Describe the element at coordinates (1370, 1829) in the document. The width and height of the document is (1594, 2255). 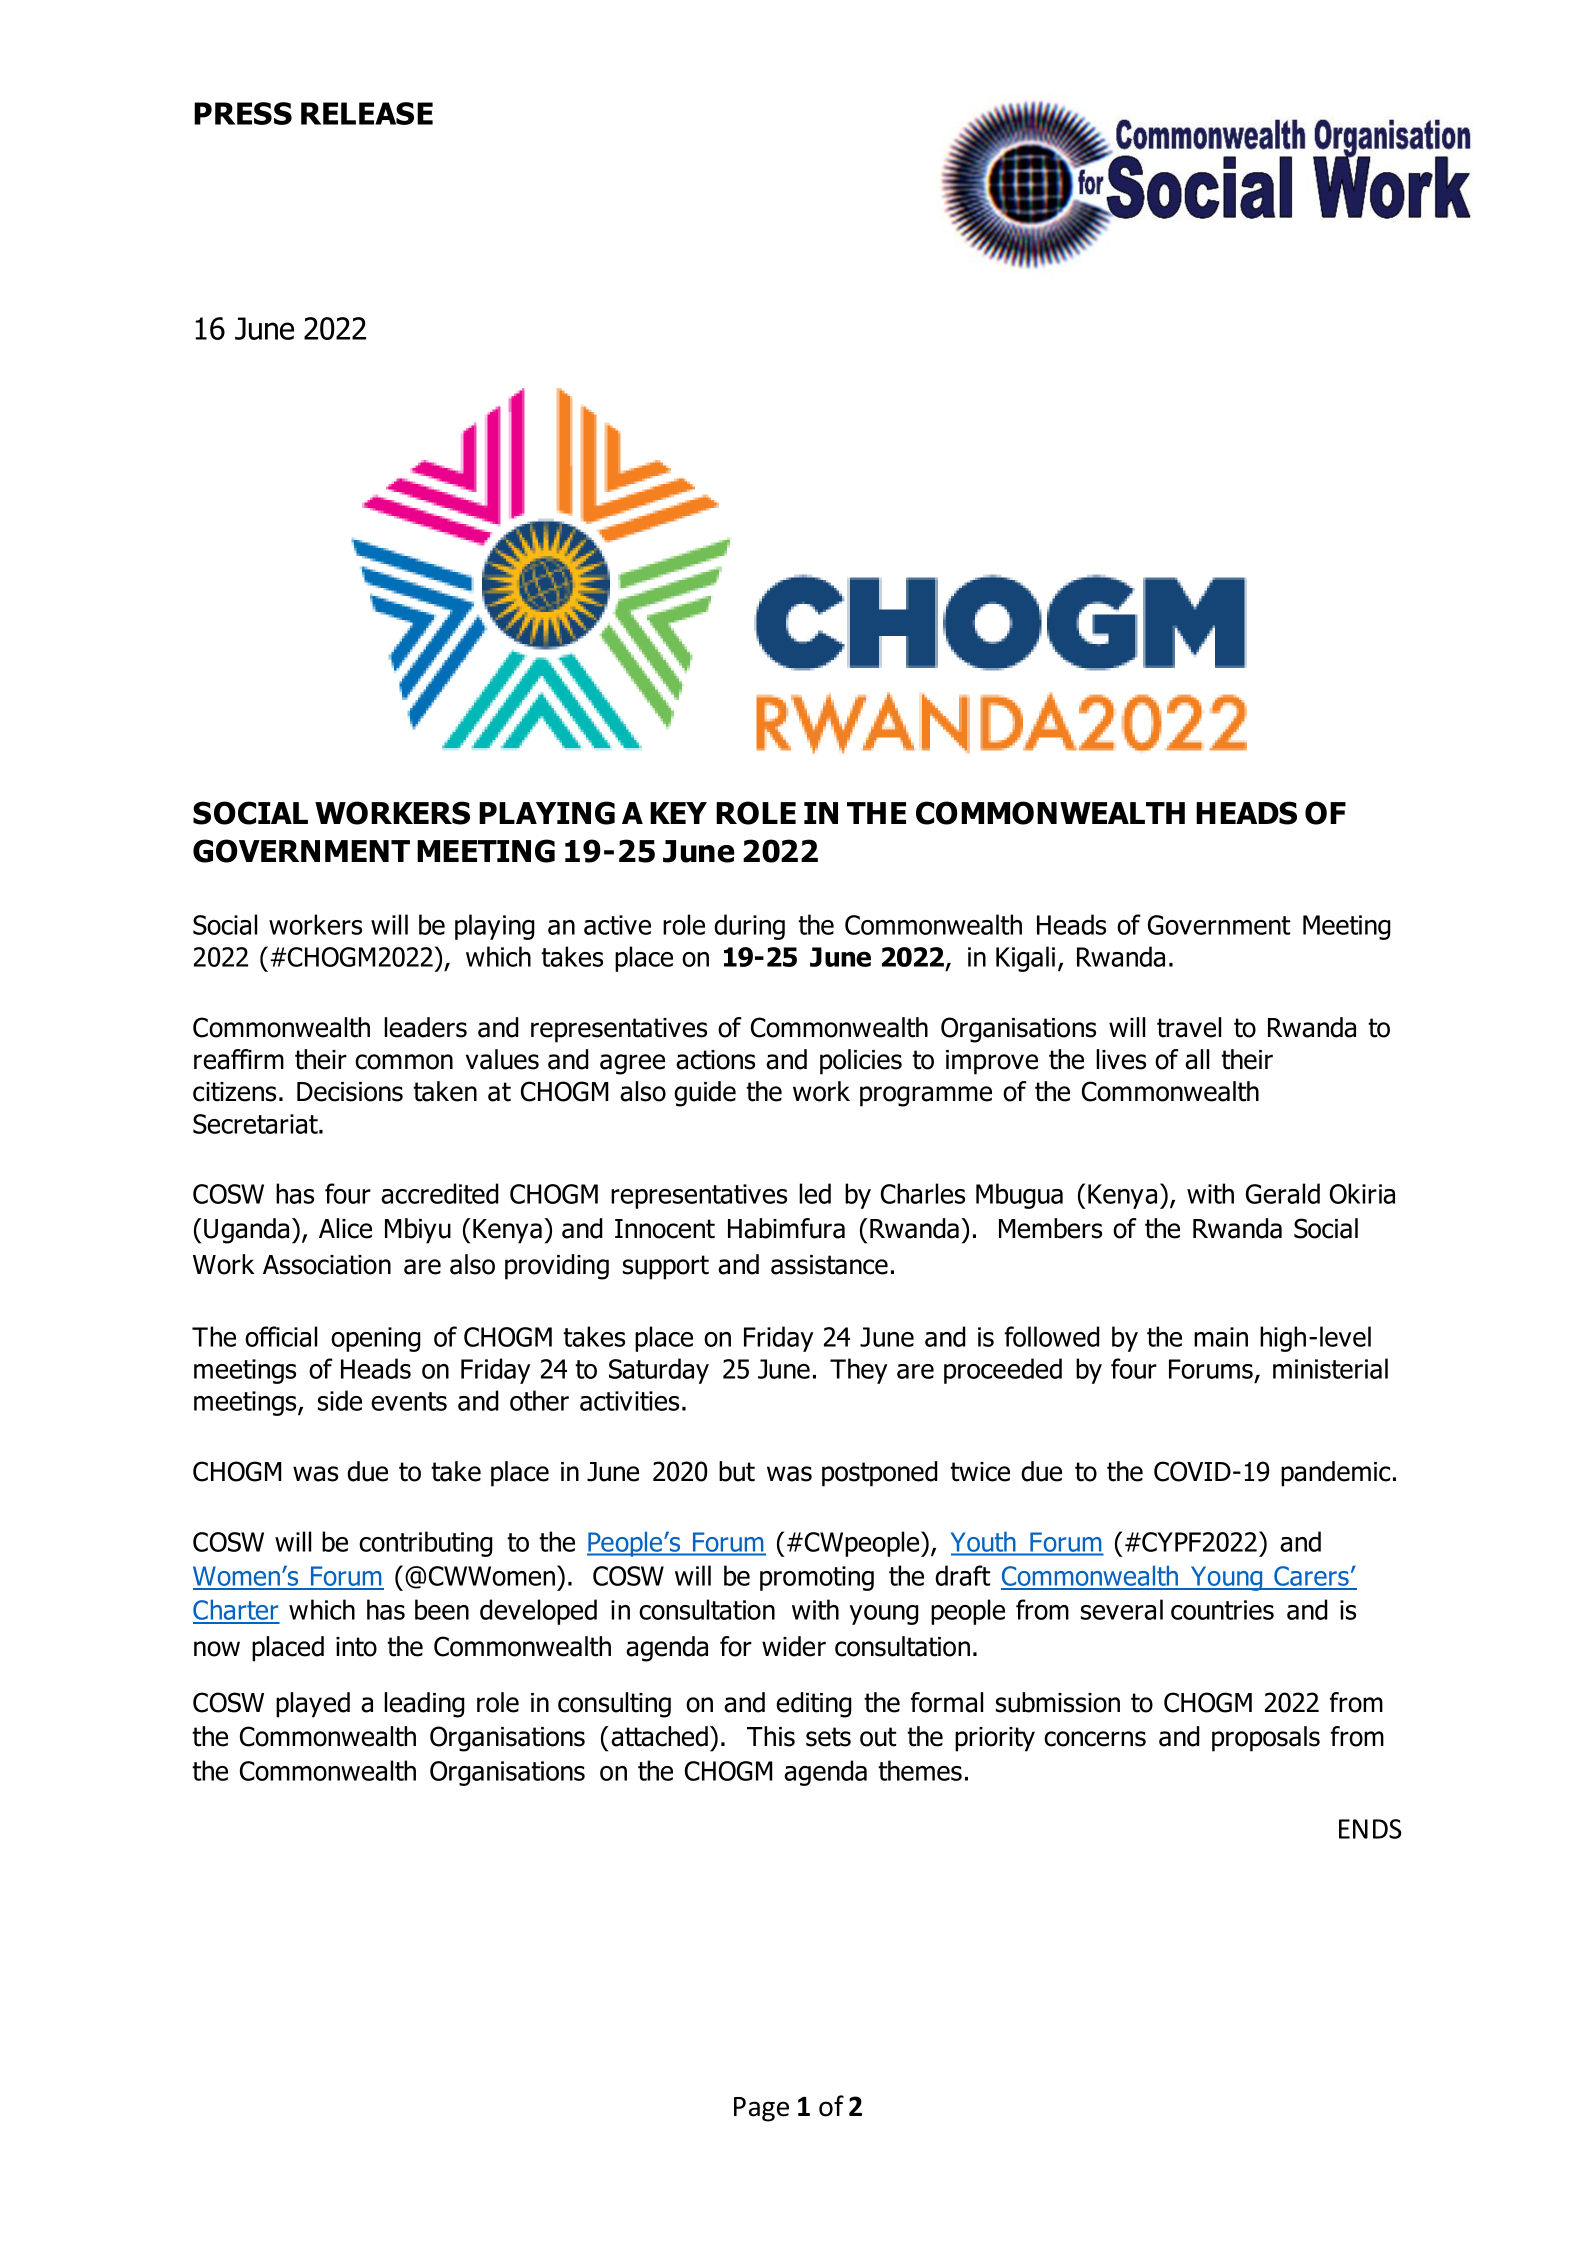
I see `ENDS` at that location.
